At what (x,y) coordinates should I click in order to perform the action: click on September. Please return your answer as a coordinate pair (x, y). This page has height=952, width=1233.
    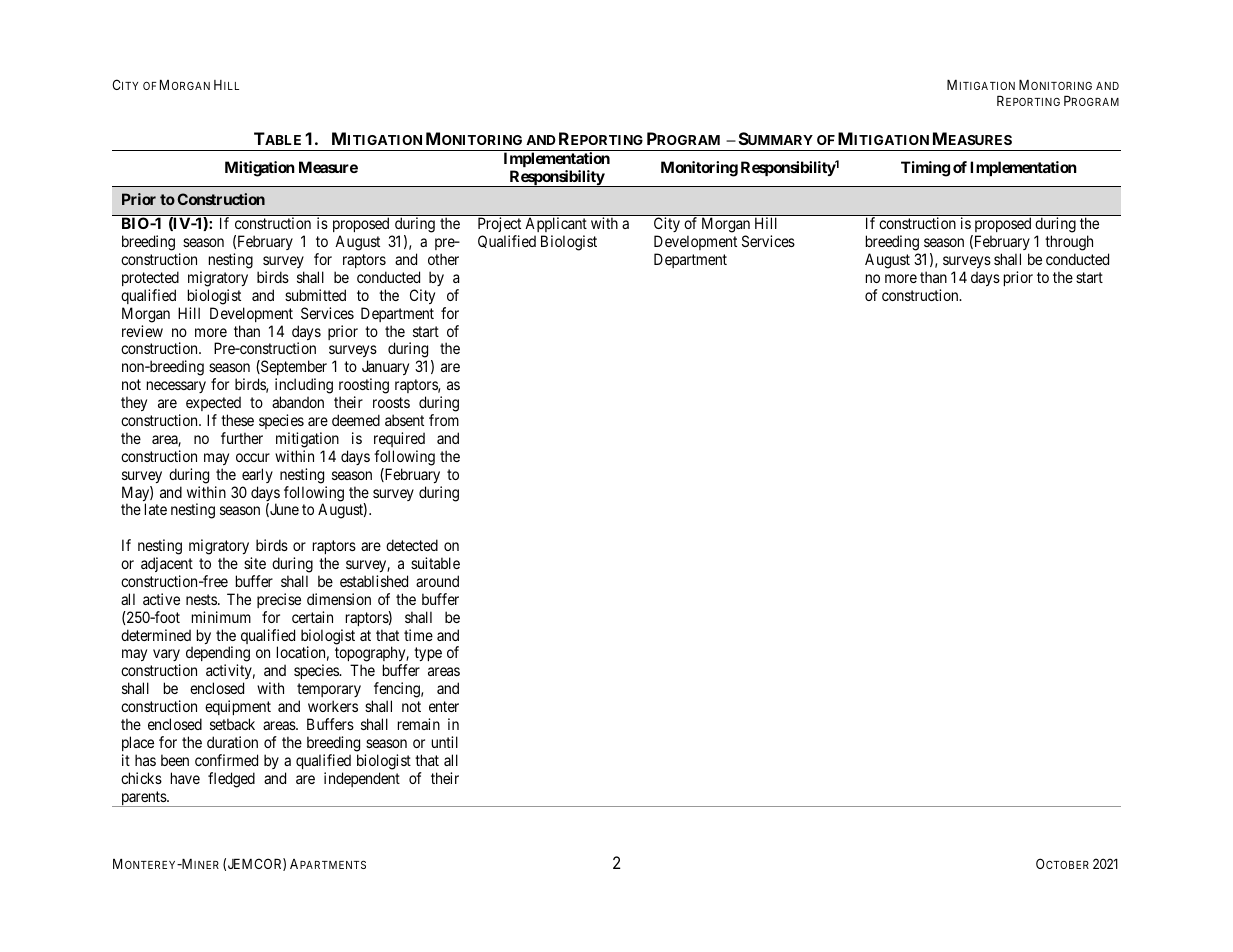
    Looking at the image, I should click on (293, 369).
